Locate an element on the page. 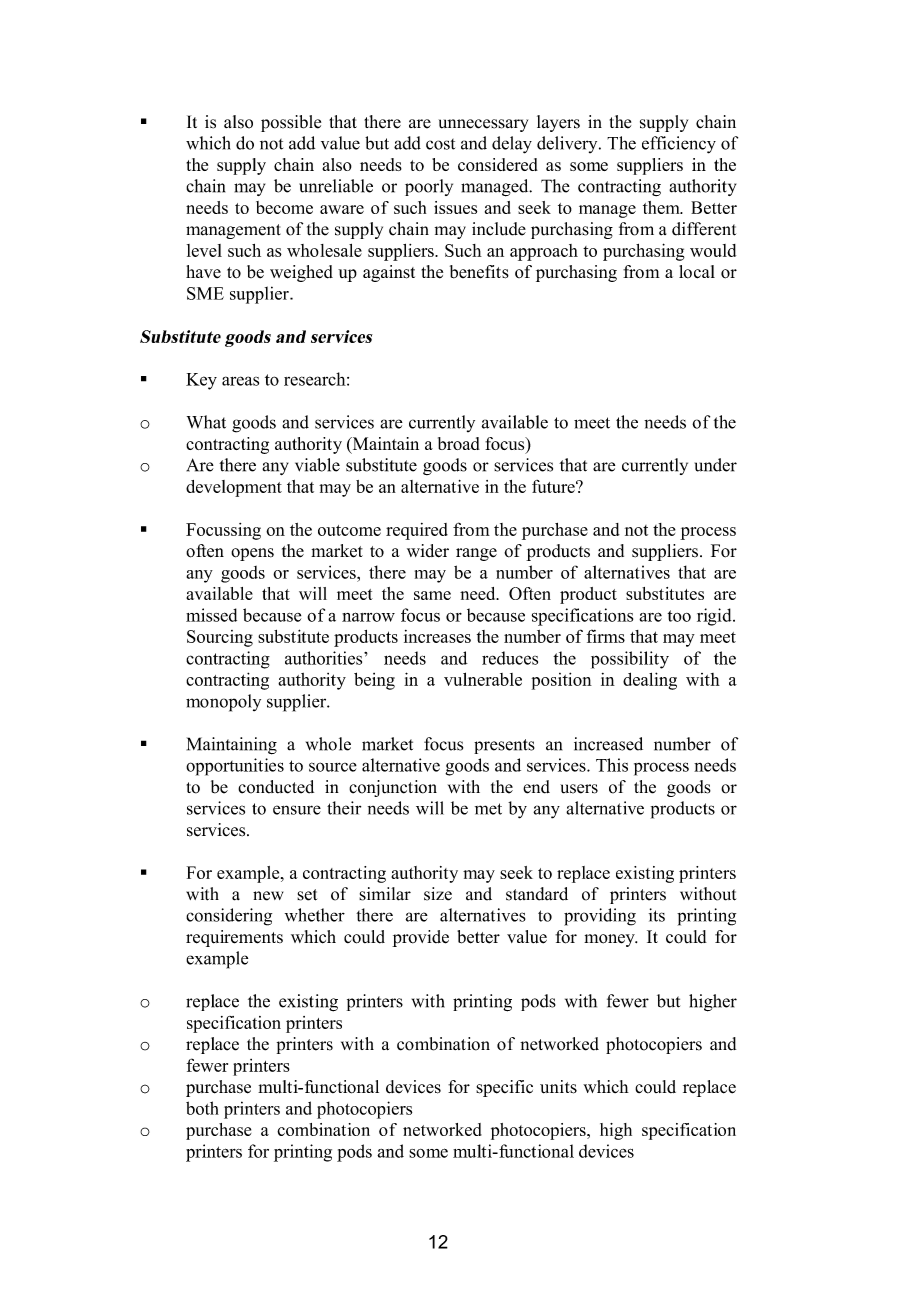  both is located at coordinates (202, 1108).
